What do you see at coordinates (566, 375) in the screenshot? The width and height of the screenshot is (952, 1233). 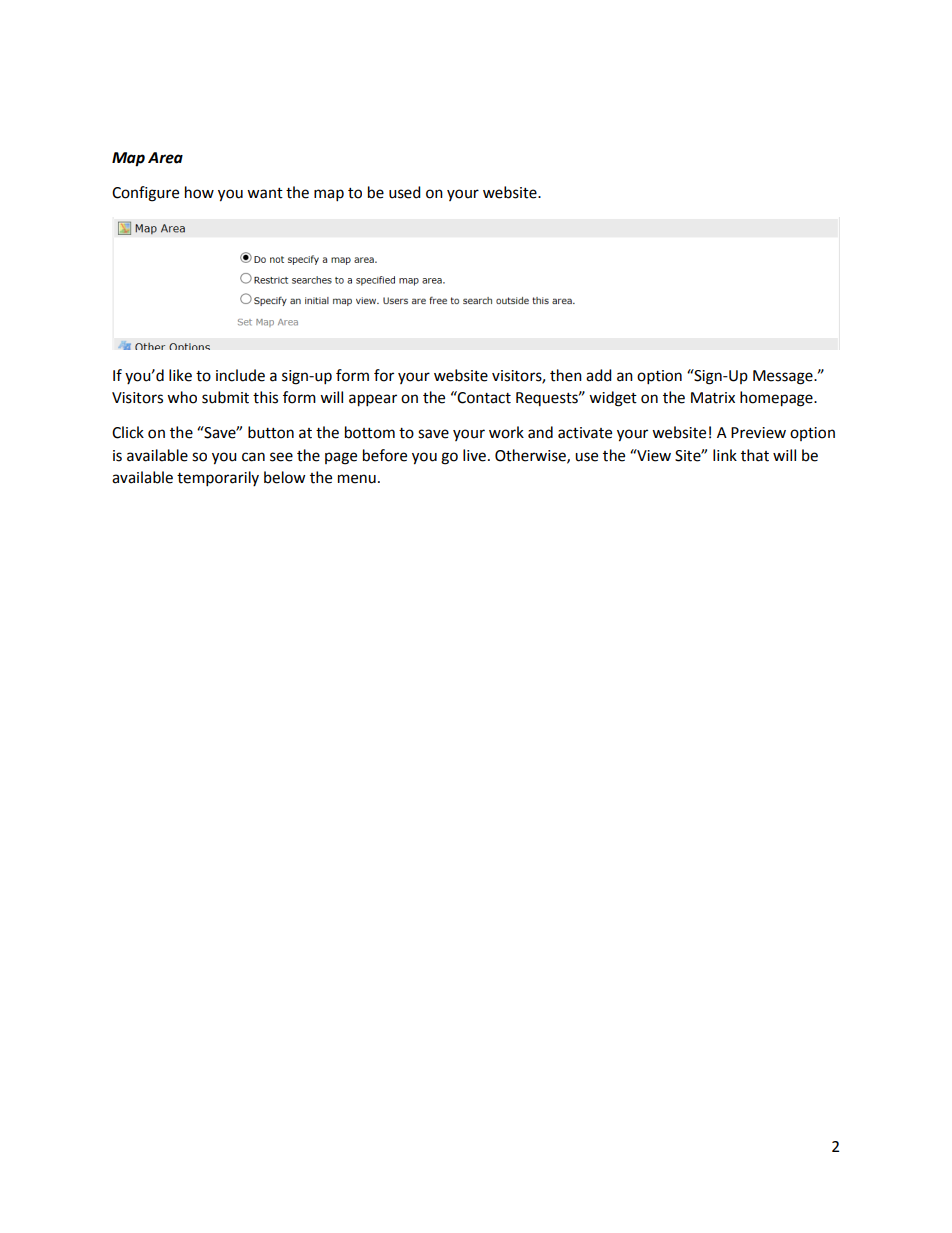 I see `then` at bounding box center [566, 375].
